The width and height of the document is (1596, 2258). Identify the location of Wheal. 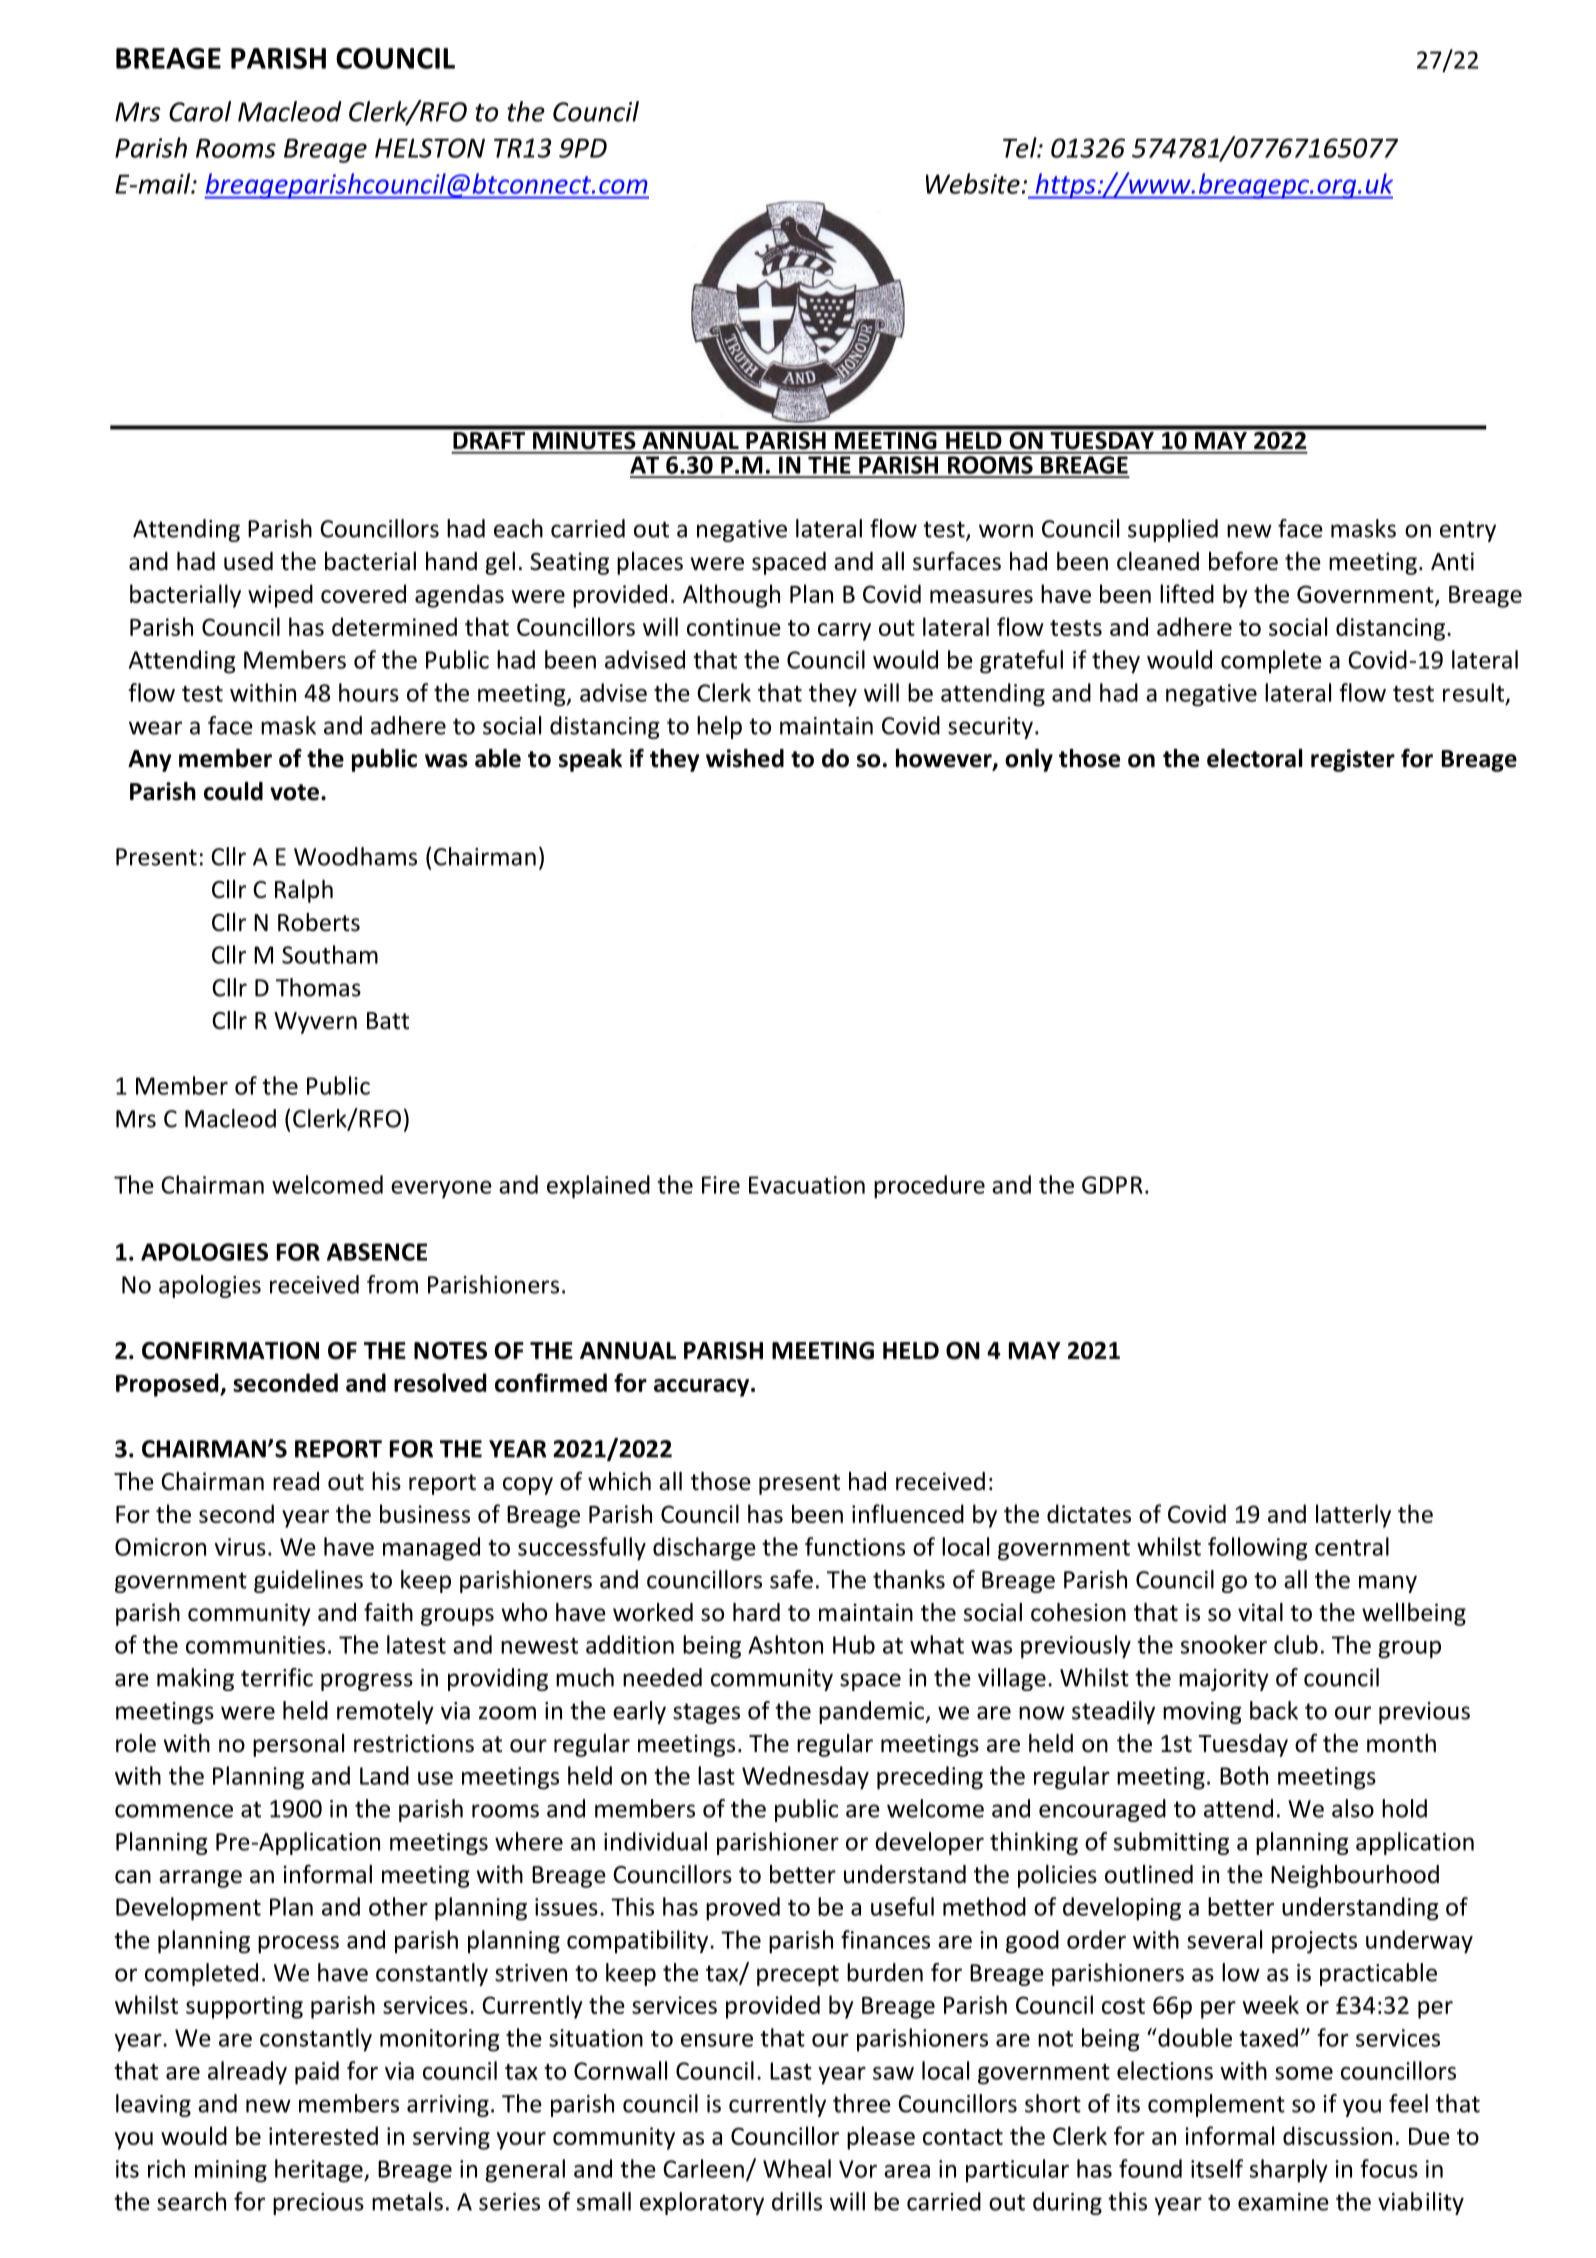
(797, 2168).
